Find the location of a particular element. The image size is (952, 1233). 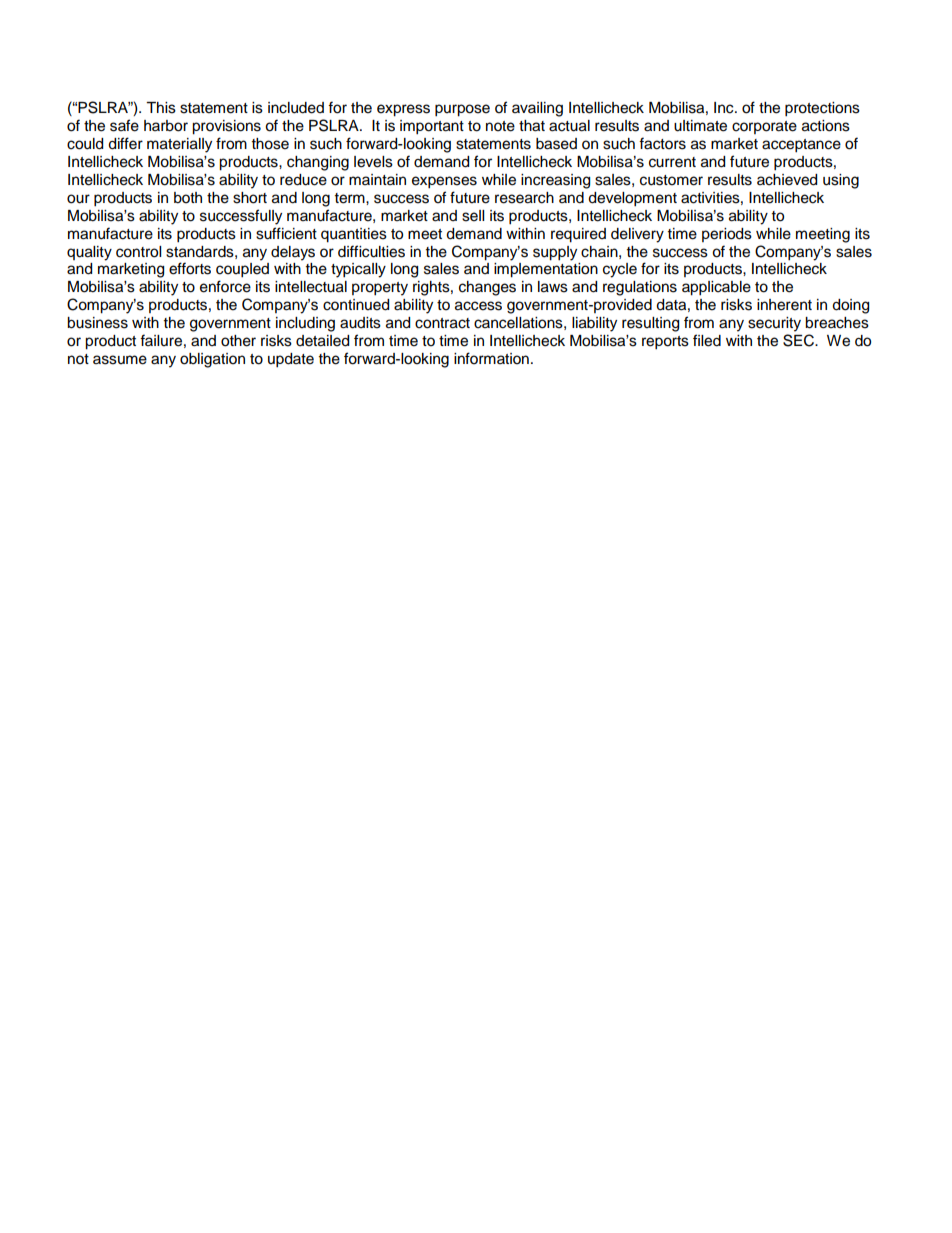

This is located at coordinates (161, 108).
